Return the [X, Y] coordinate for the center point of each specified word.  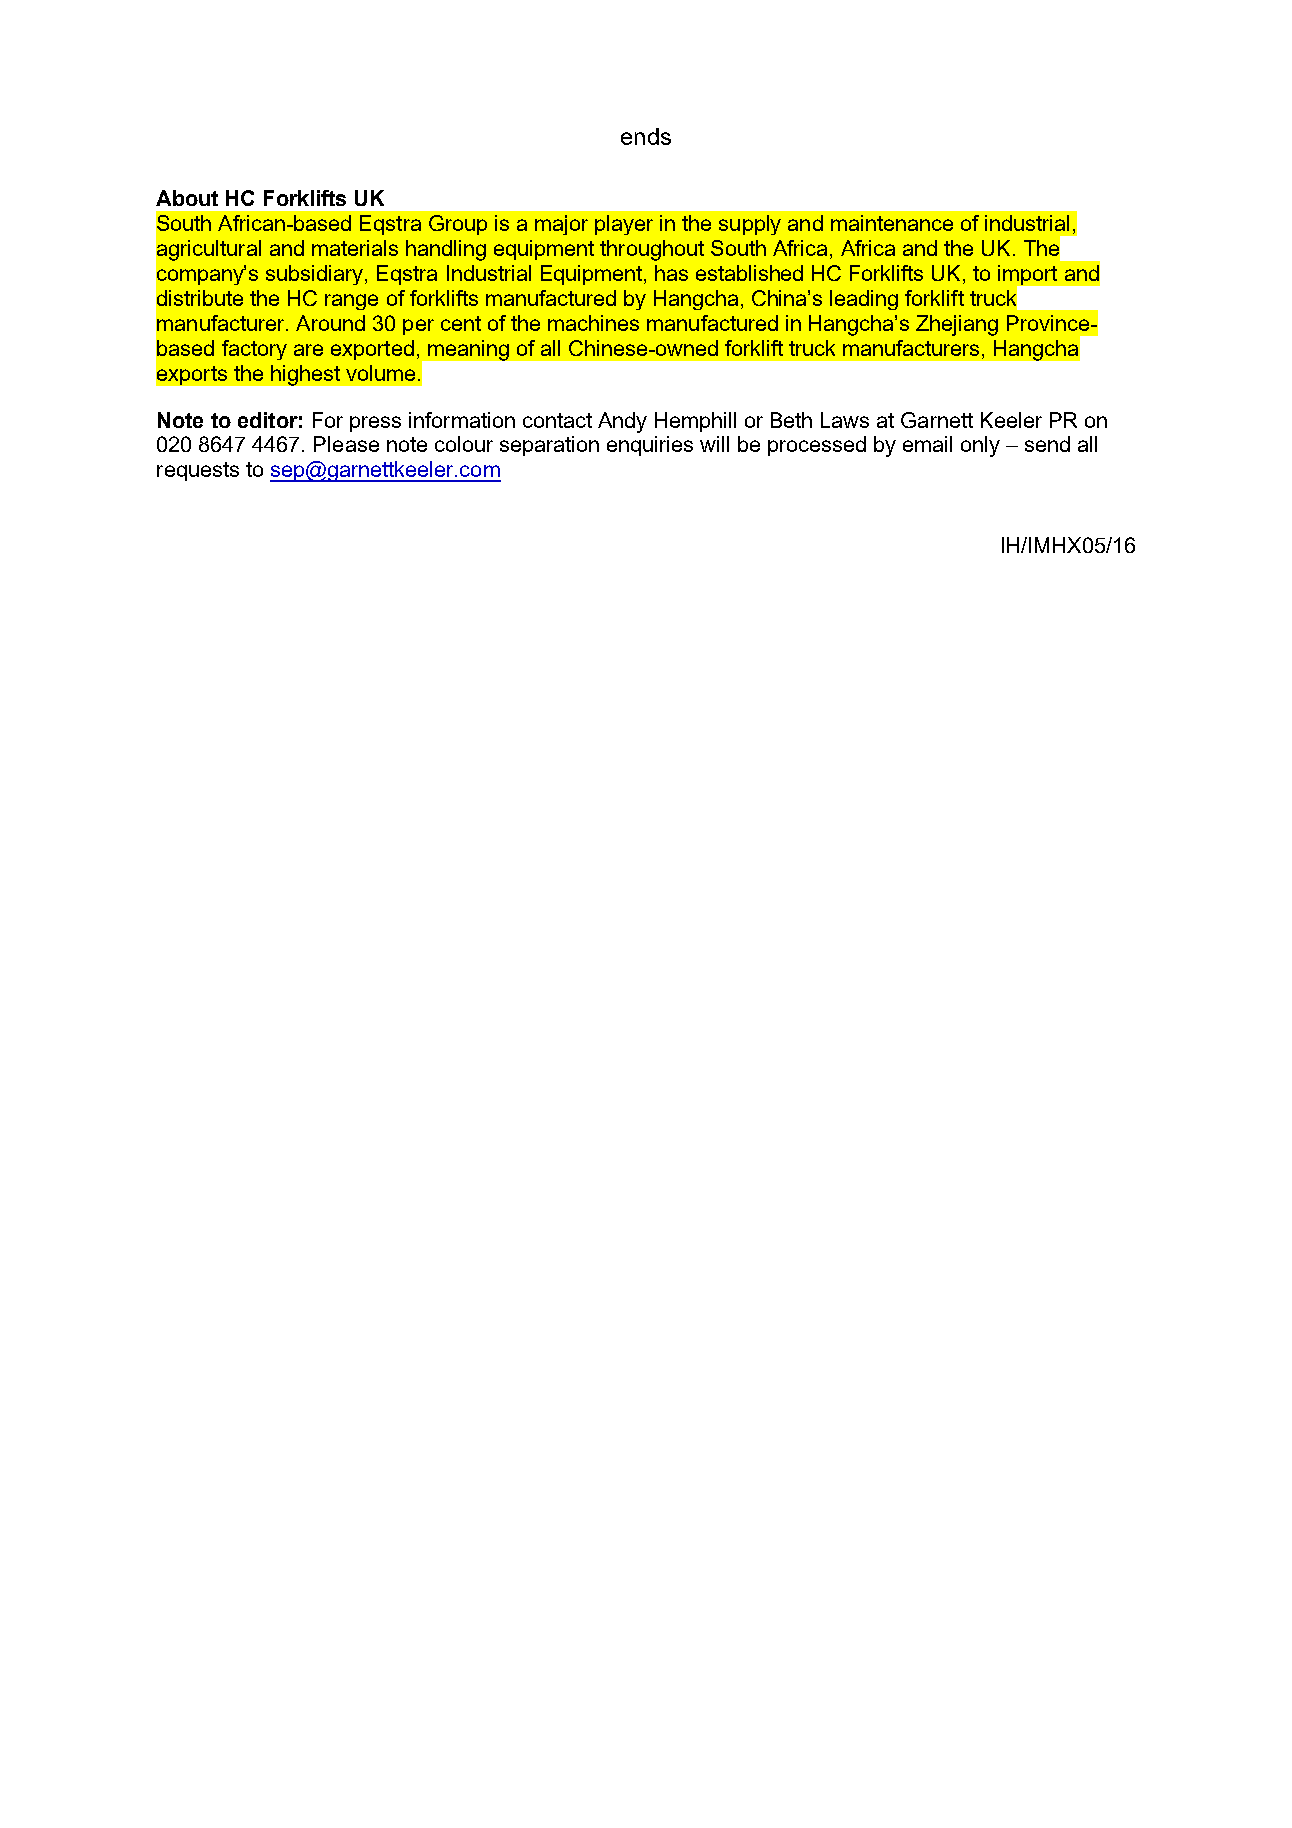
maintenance [892, 223]
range [351, 302]
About [187, 198]
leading [864, 300]
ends [646, 136]
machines [593, 323]
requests [198, 471]
